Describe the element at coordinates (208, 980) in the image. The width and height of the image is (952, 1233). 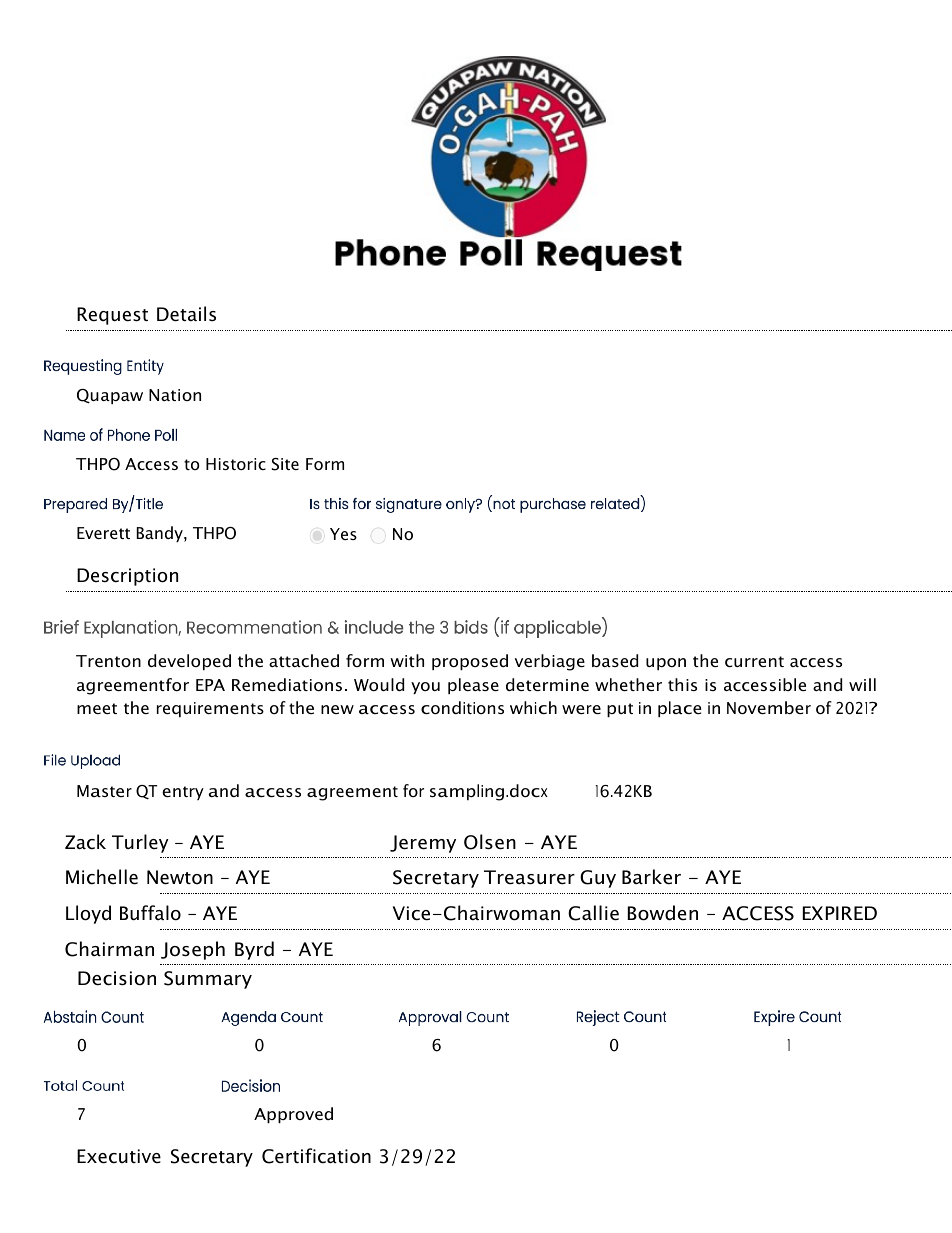
I see `Summary` at that location.
